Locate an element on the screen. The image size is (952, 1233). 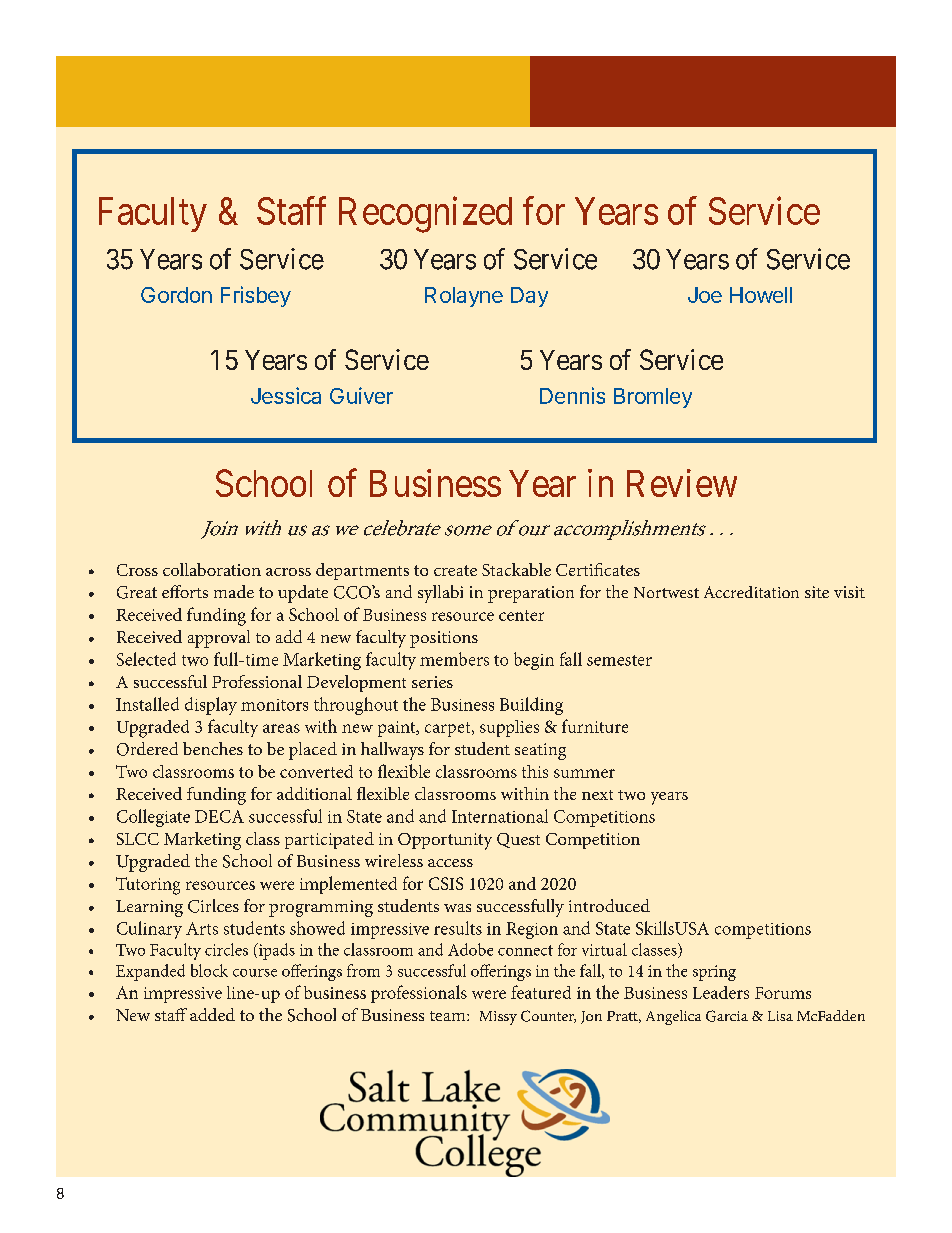
Forums is located at coordinates (783, 993).
